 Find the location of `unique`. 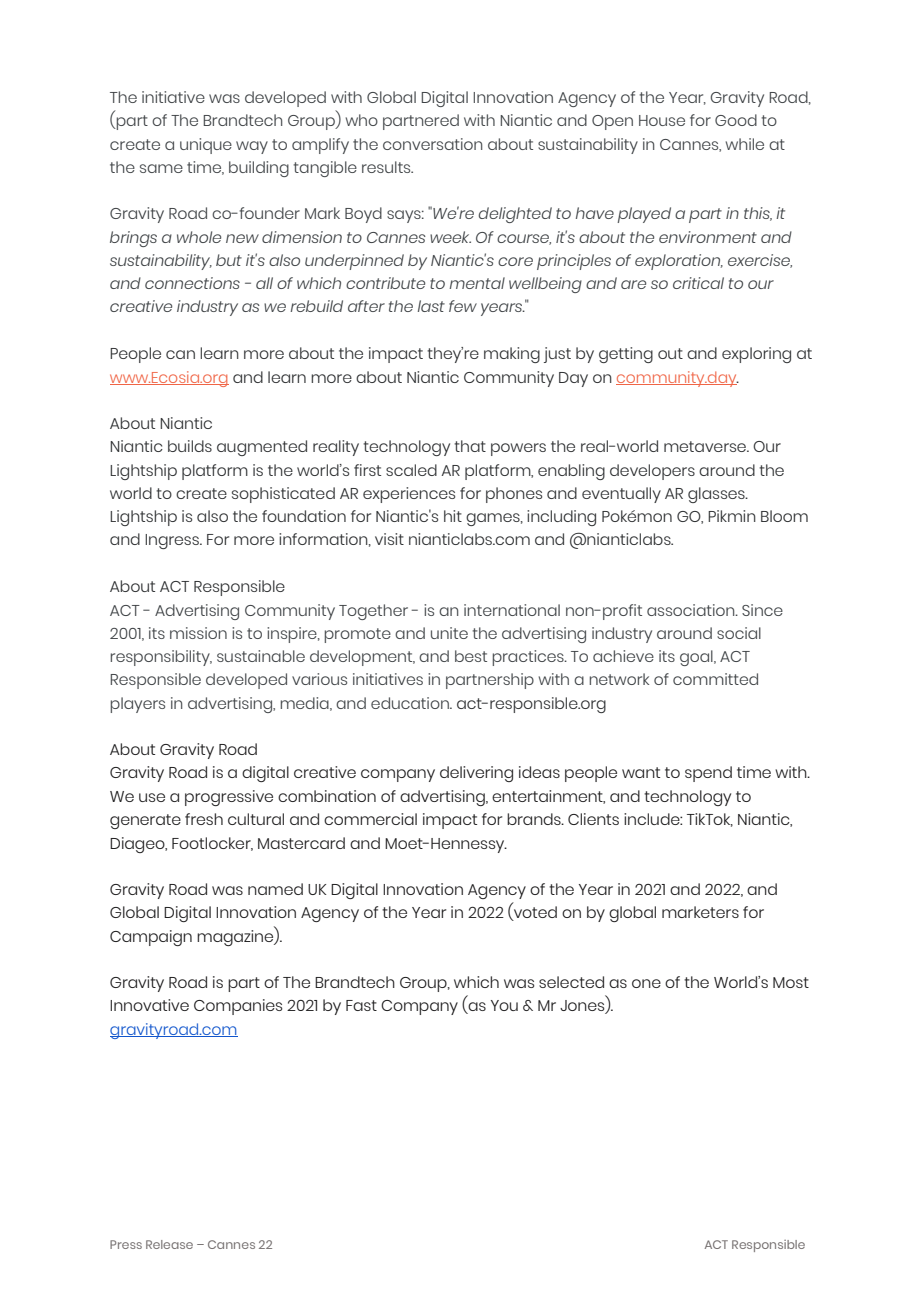

unique is located at coordinates (206, 146).
